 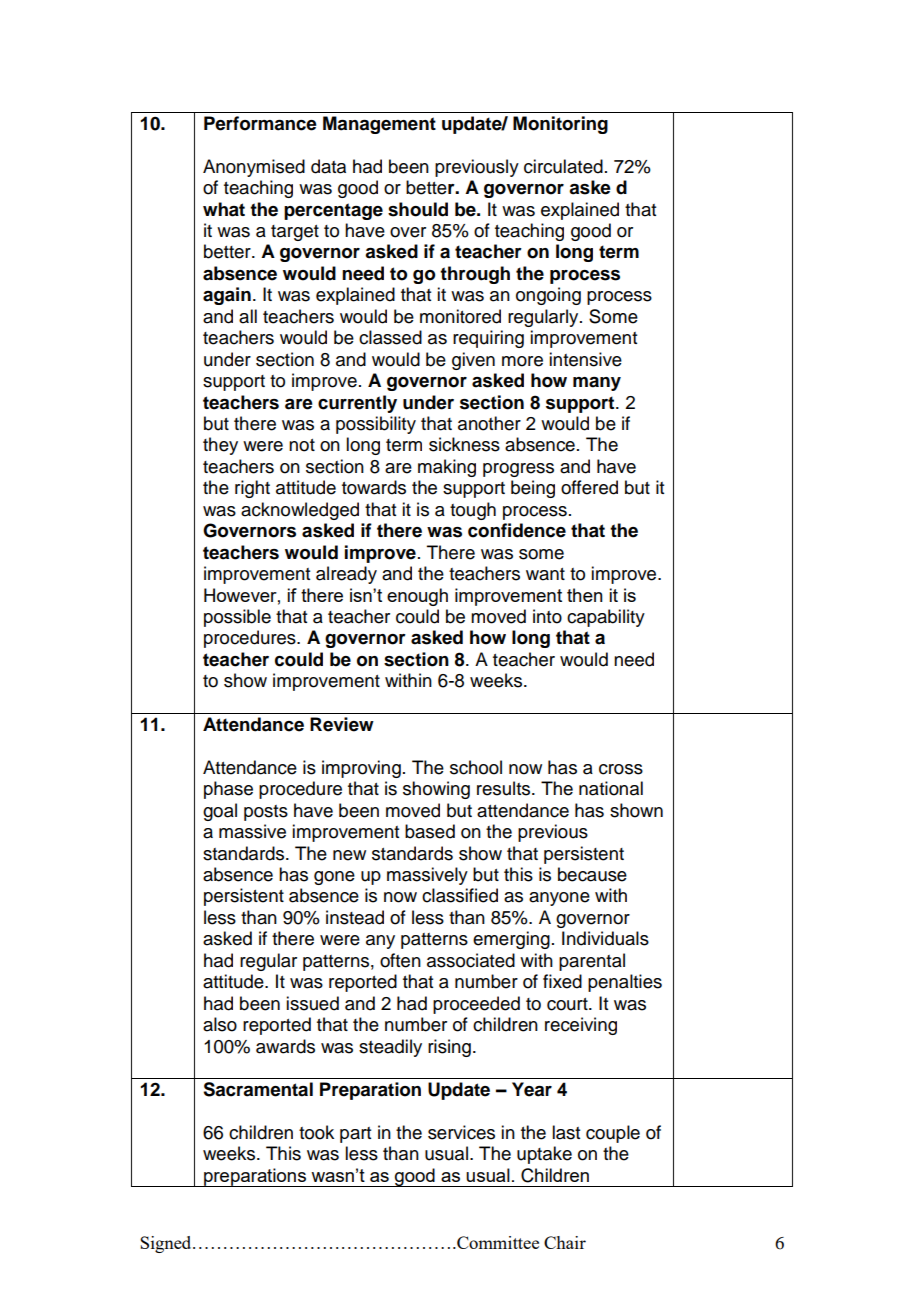 What do you see at coordinates (447, 468) in the document?
I see `making` at bounding box center [447, 468].
